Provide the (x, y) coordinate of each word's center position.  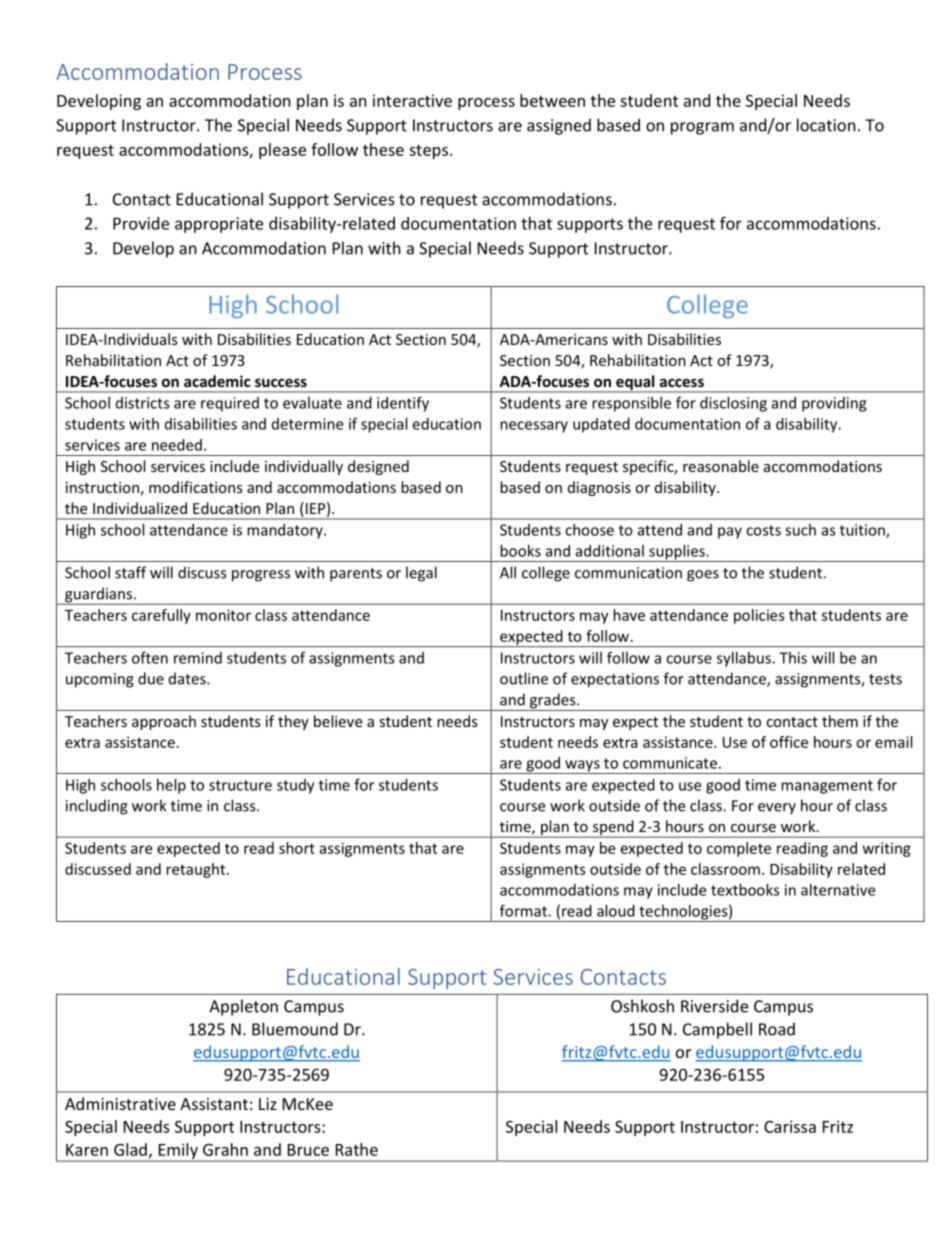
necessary (534, 427)
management (827, 787)
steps (428, 152)
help (171, 786)
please (282, 151)
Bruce (308, 1150)
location (826, 125)
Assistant (214, 1104)
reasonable (721, 466)
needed (177, 445)
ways (582, 767)
